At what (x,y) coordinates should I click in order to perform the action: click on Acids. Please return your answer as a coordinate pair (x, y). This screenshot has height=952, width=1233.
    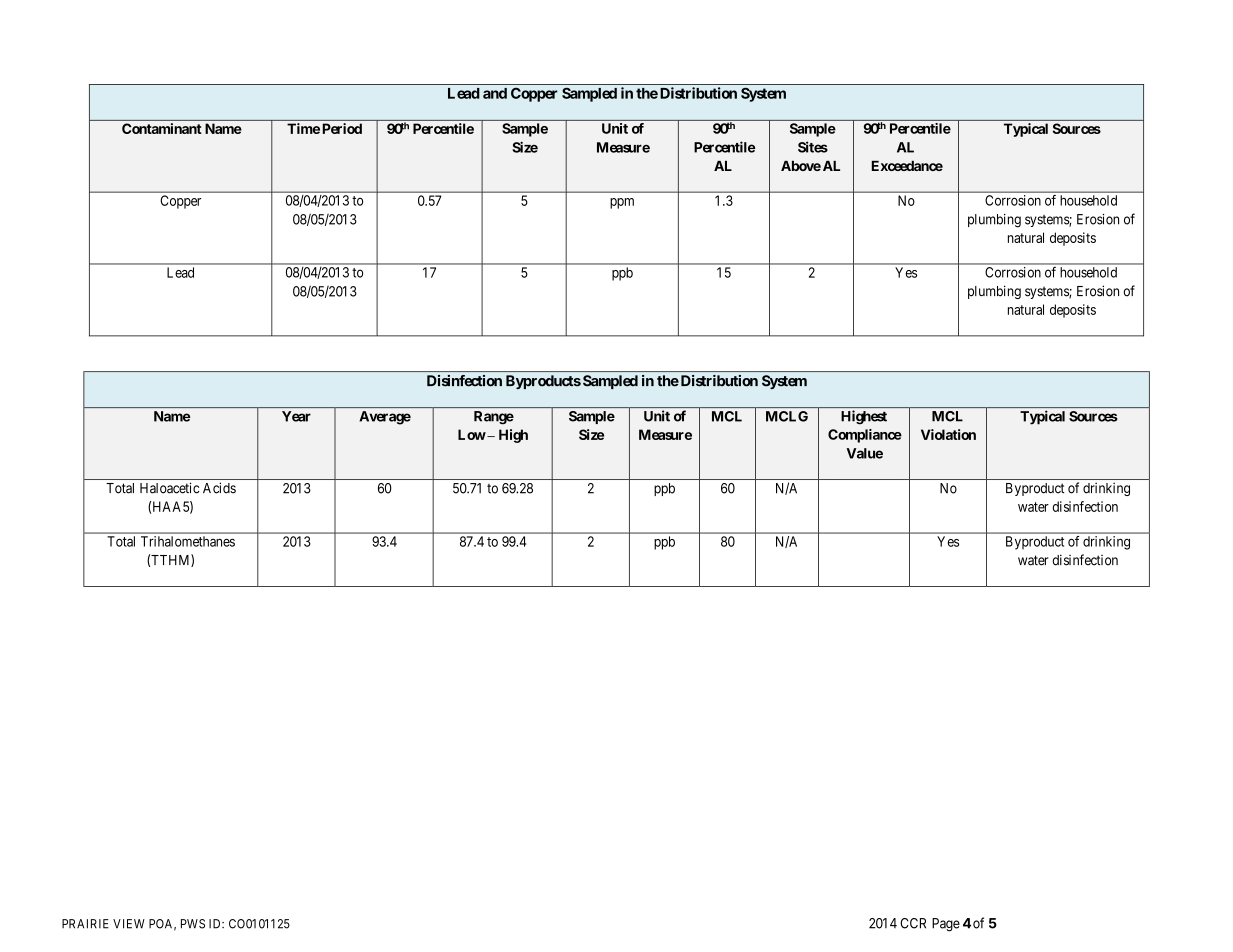
    Looking at the image, I should click on (219, 488).
